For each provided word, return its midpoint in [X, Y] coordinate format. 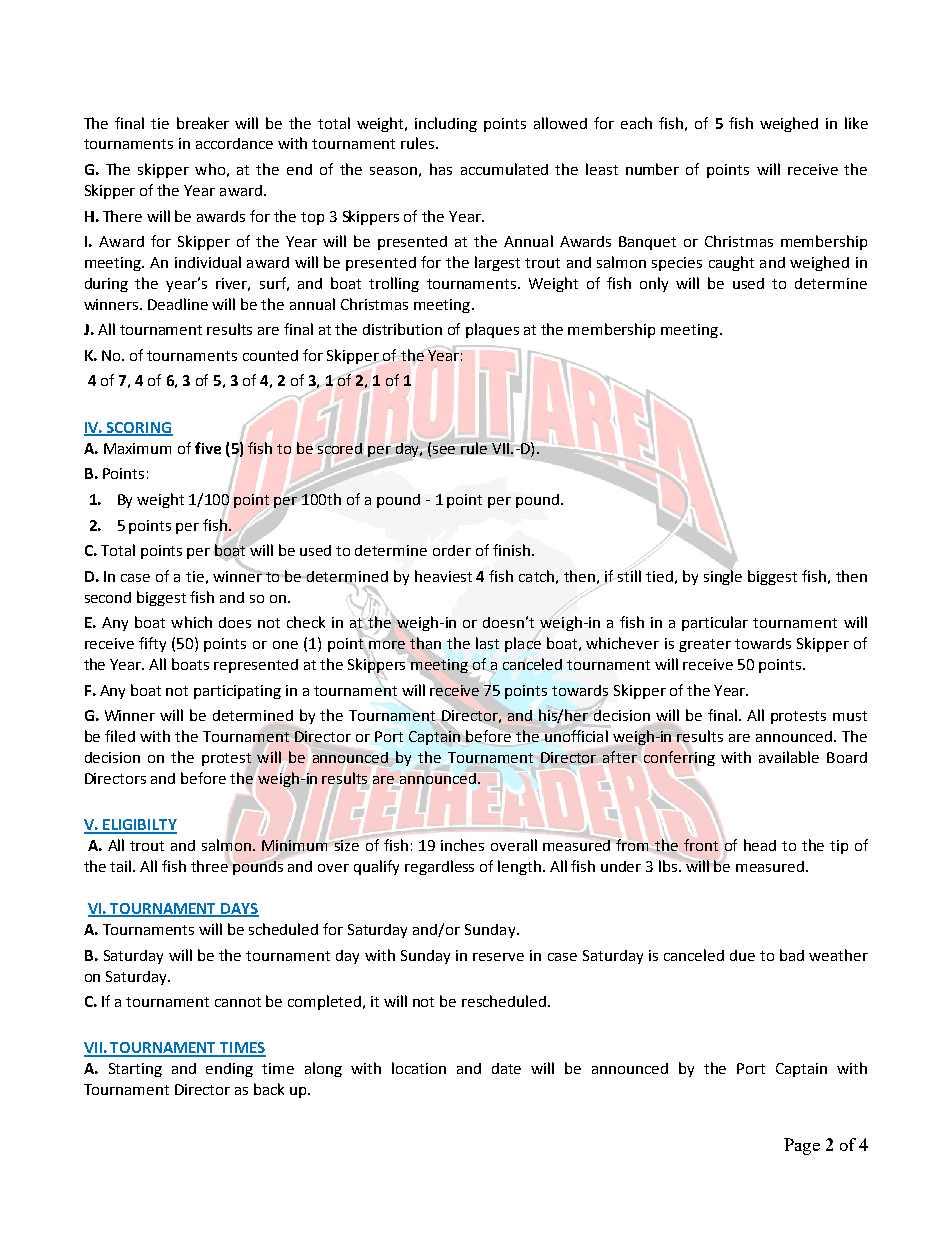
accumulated [504, 169]
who [210, 169]
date [506, 1068]
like [856, 123]
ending [229, 1070]
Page [802, 1146]
